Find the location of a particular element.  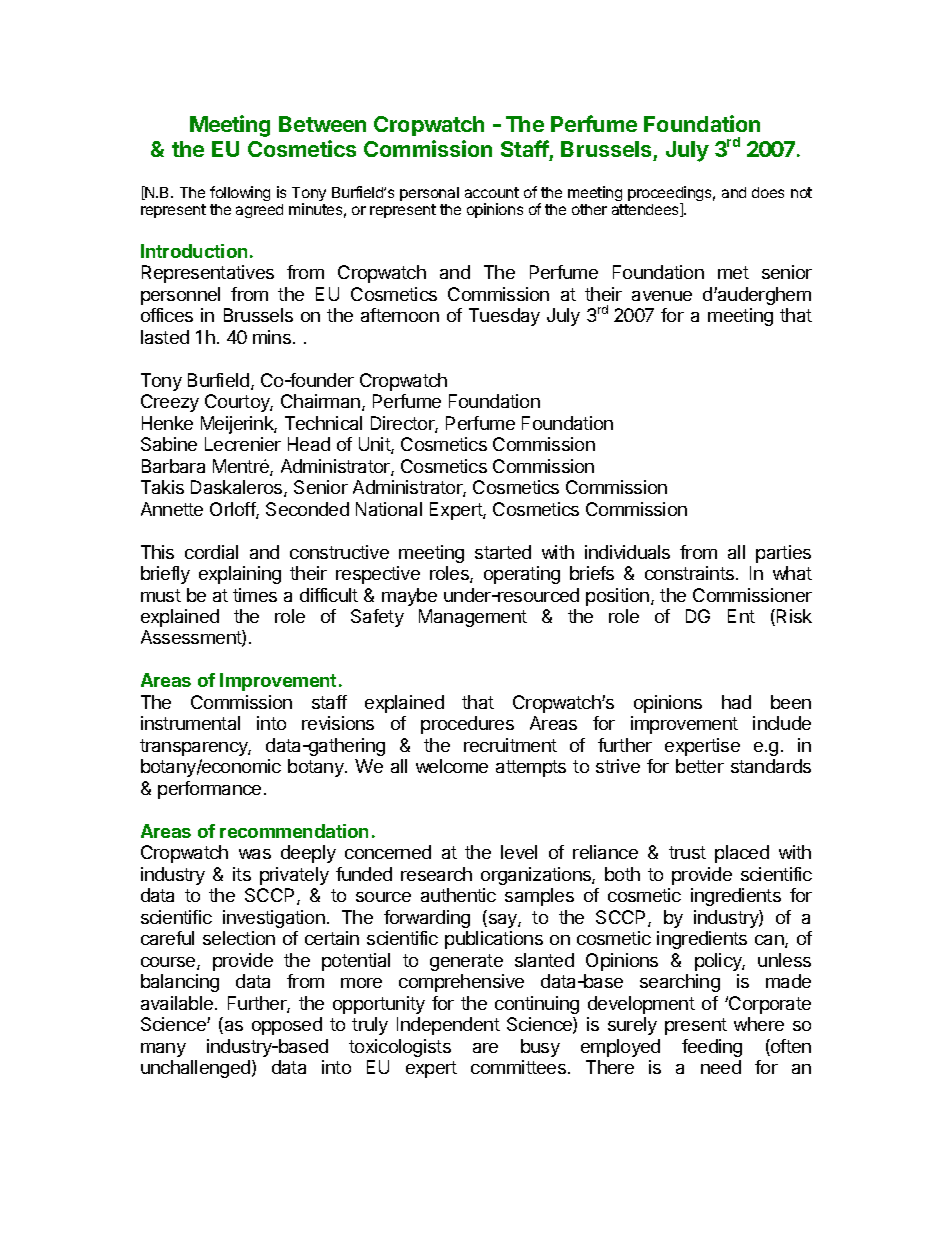

does is located at coordinates (768, 192).
